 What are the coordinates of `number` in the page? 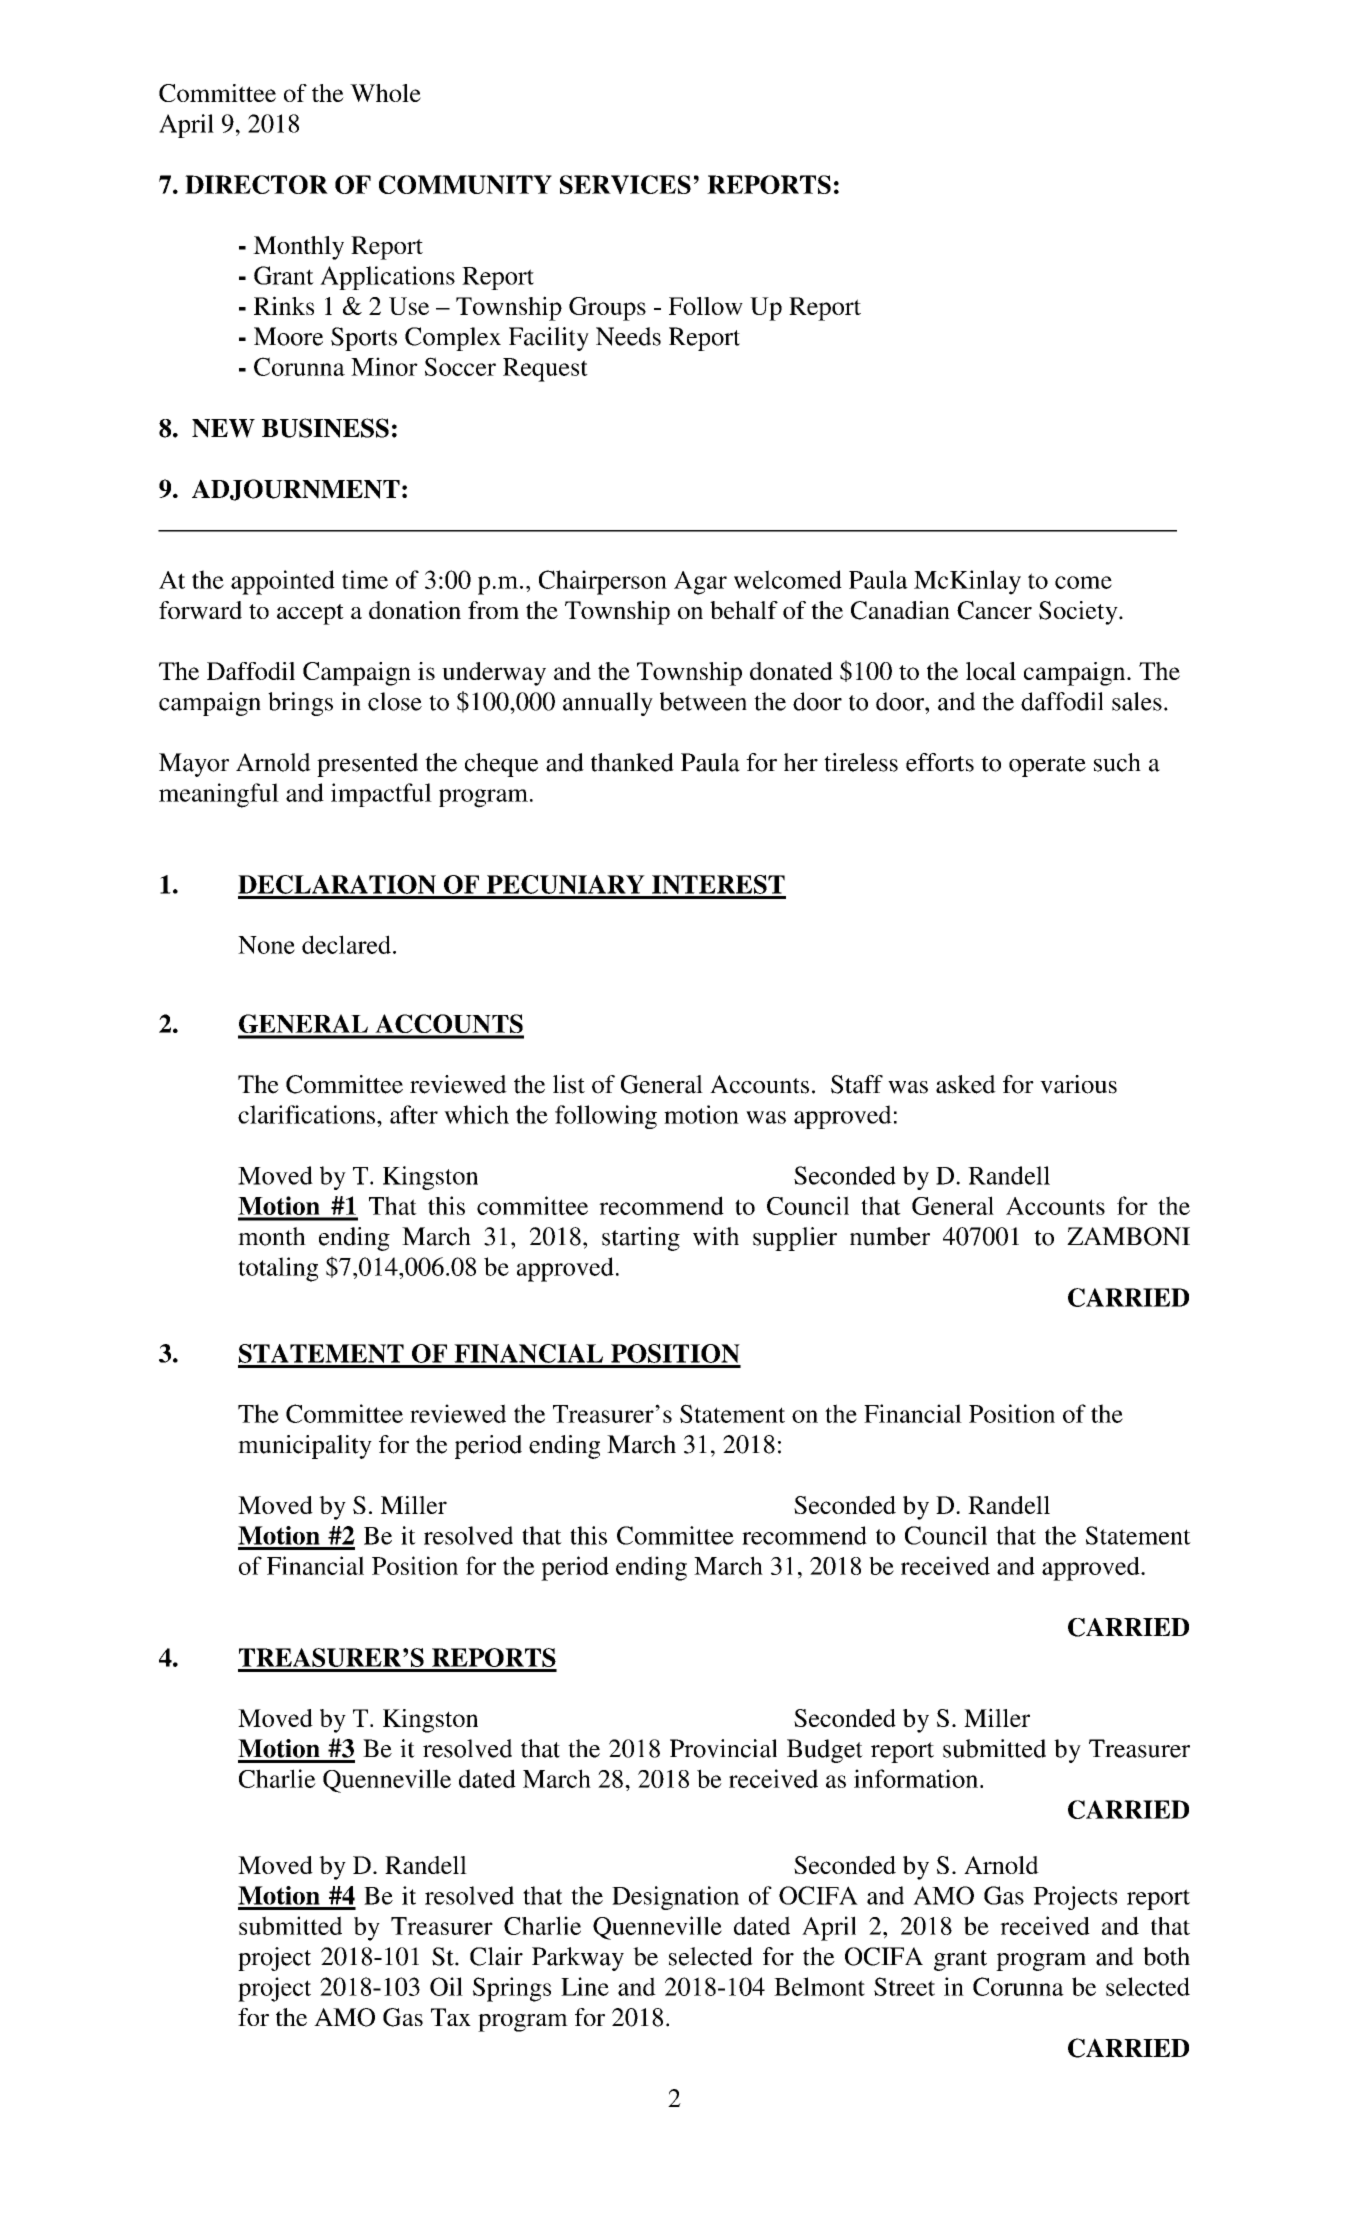 It's located at (890, 1236).
